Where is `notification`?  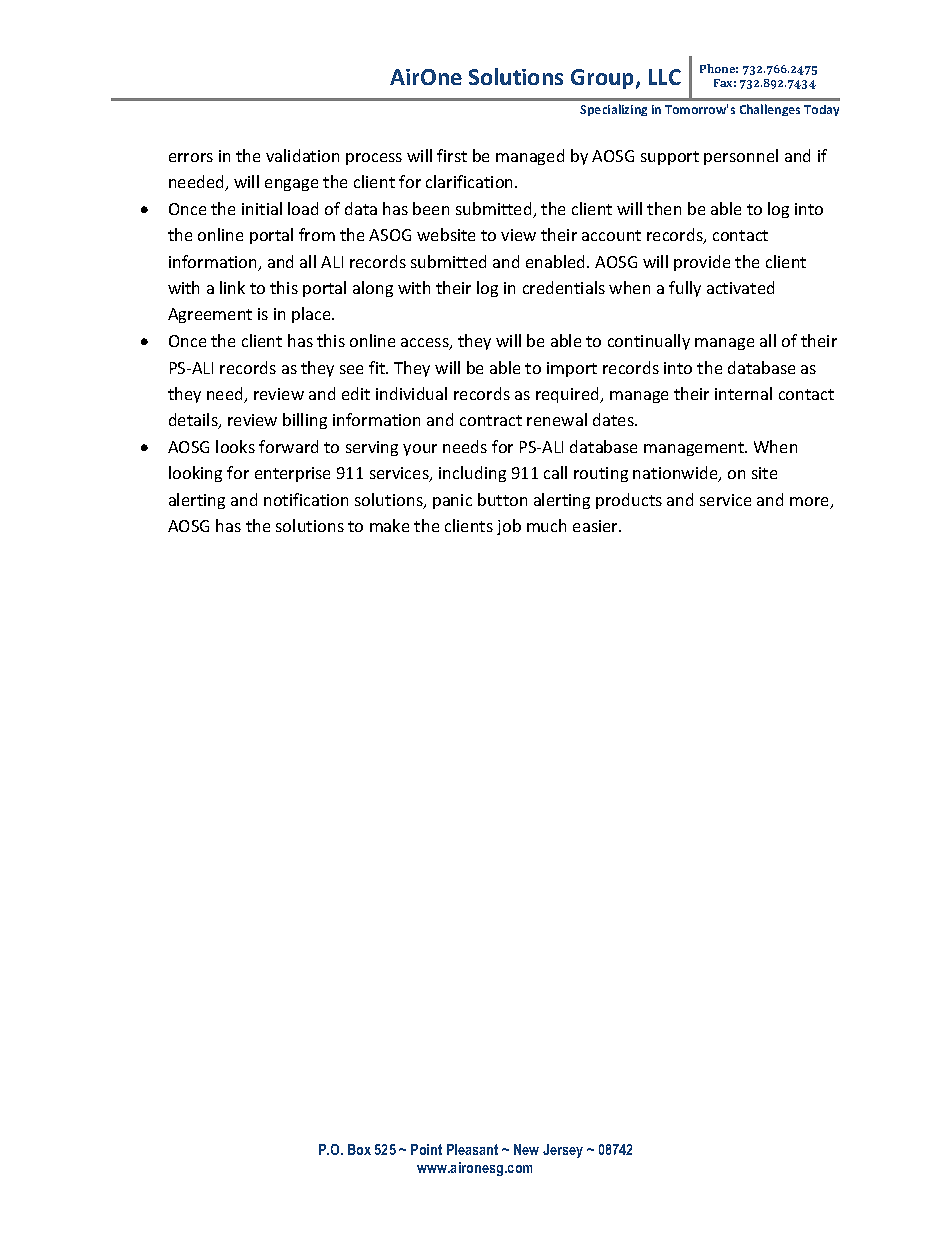 notification is located at coordinates (306, 499).
